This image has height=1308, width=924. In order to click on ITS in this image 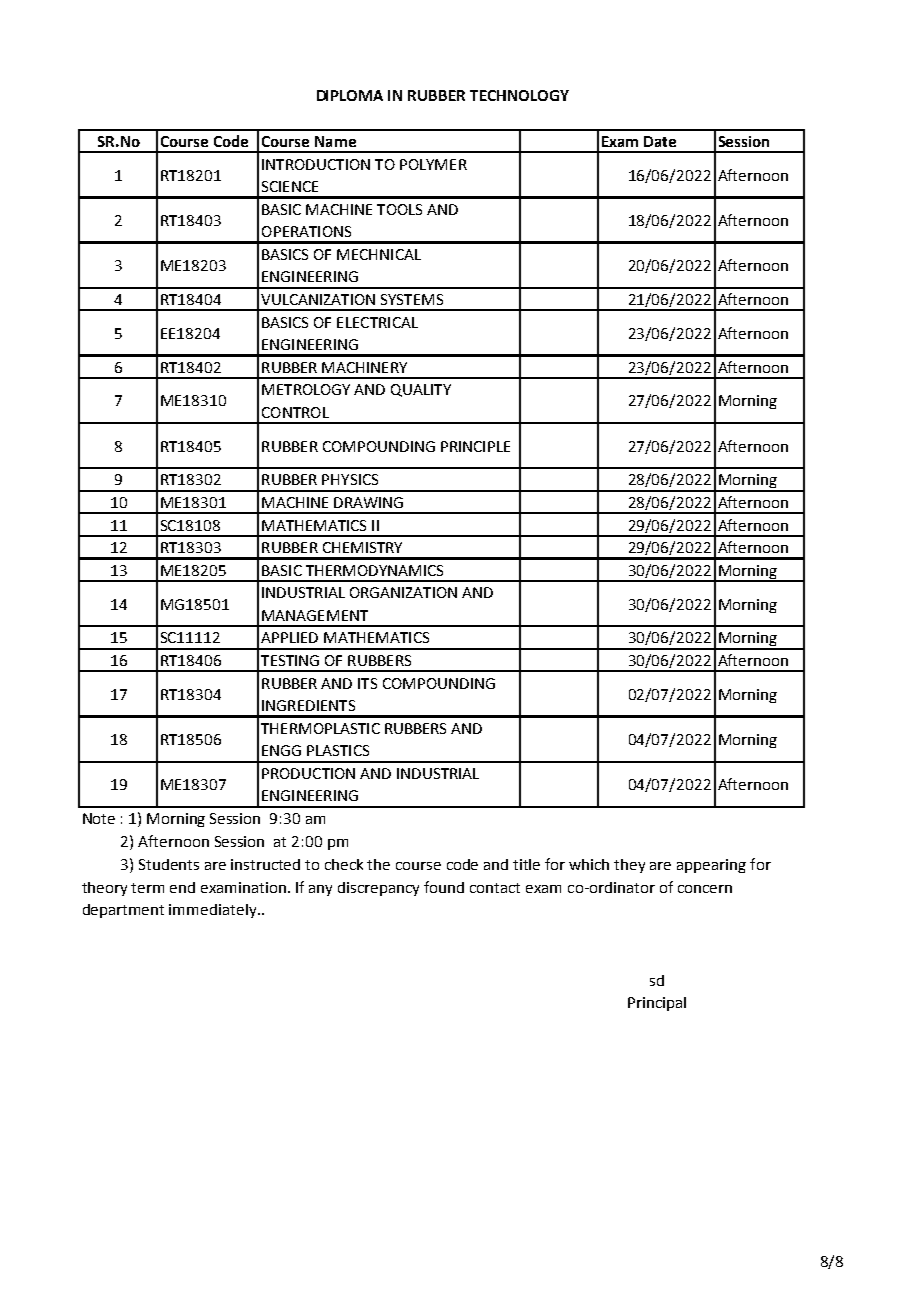, I will do `click(367, 683)`.
